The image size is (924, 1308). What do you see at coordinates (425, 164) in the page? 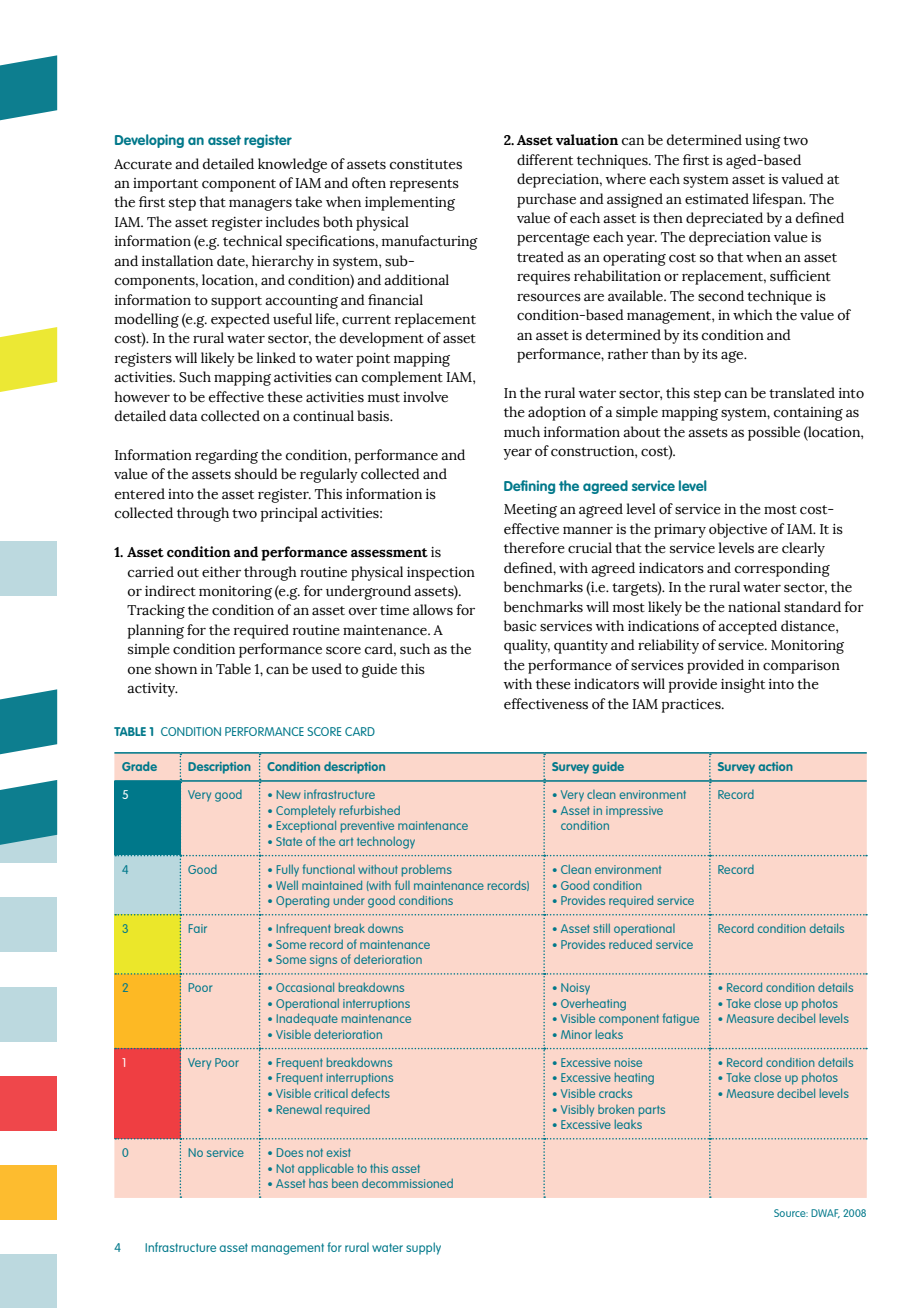
I see `constitutes` at bounding box center [425, 164].
